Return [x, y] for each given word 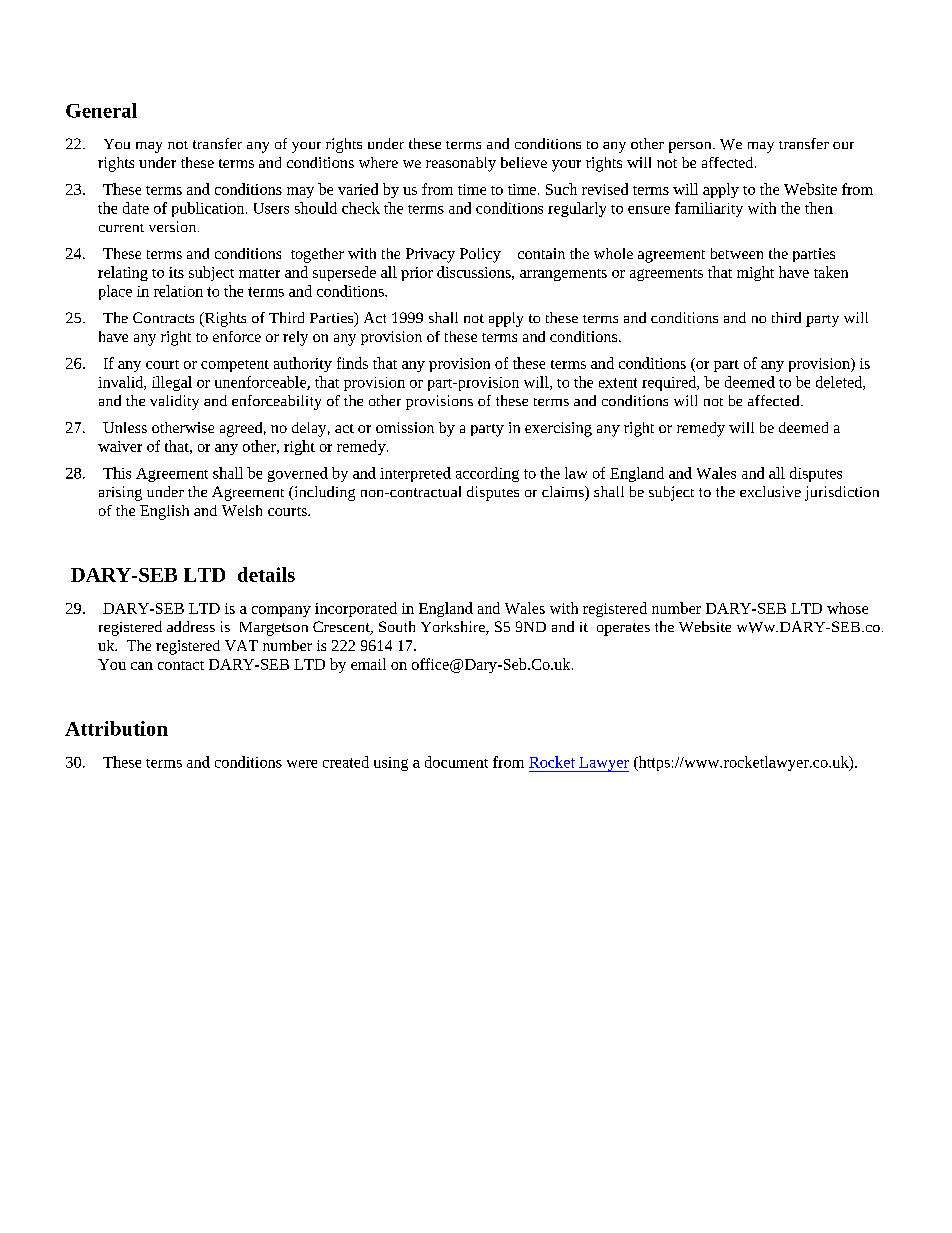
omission [405, 427]
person [691, 147]
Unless [125, 427]
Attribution [116, 728]
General [101, 110]
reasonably [461, 164]
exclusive [770, 491]
